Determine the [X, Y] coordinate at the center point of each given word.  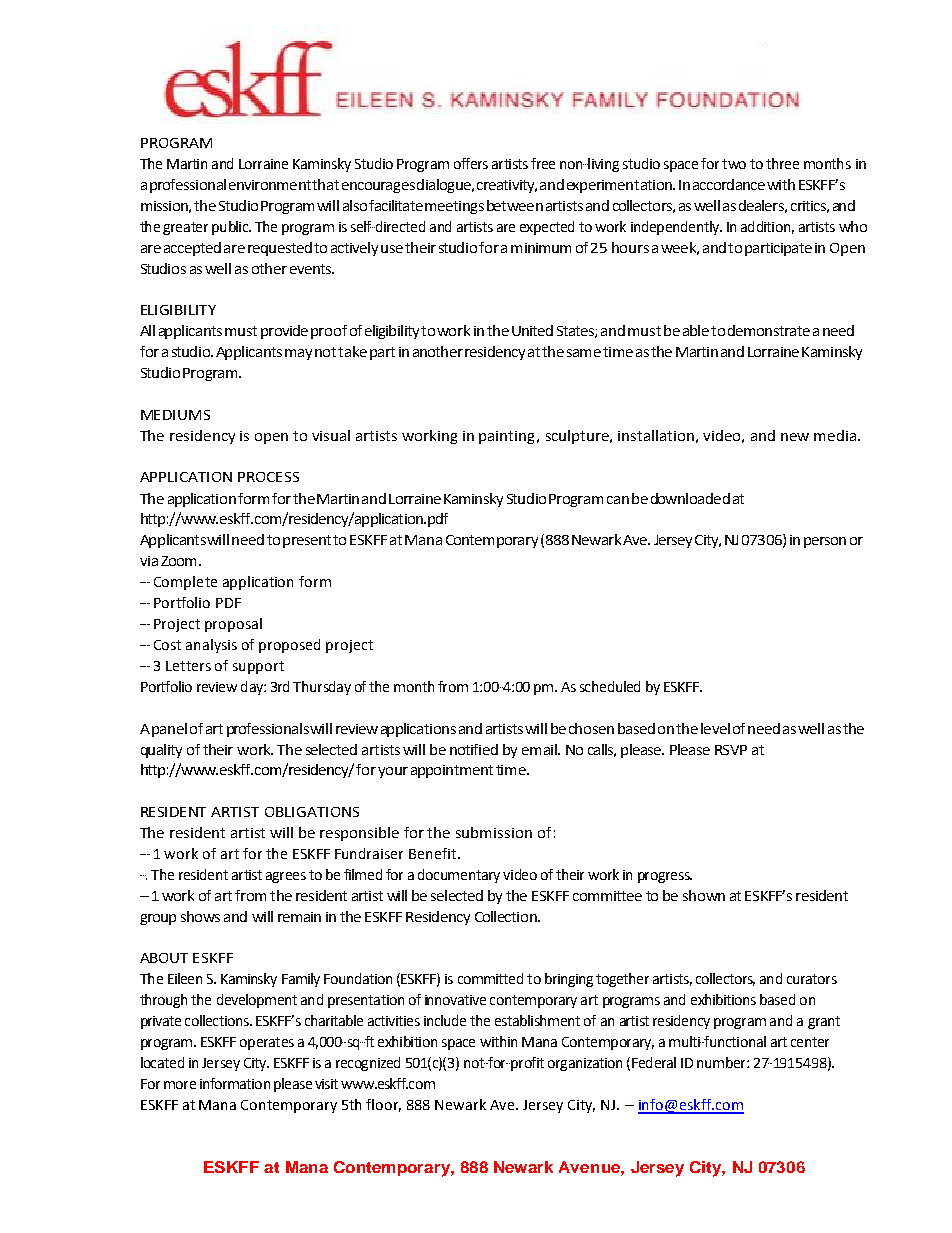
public [231, 228]
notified [474, 749]
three [782, 163]
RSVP [731, 750]
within [498, 1041]
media [836, 435]
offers [471, 163]
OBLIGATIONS [312, 812]
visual [331, 435]
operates [267, 1043]
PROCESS [268, 477]
